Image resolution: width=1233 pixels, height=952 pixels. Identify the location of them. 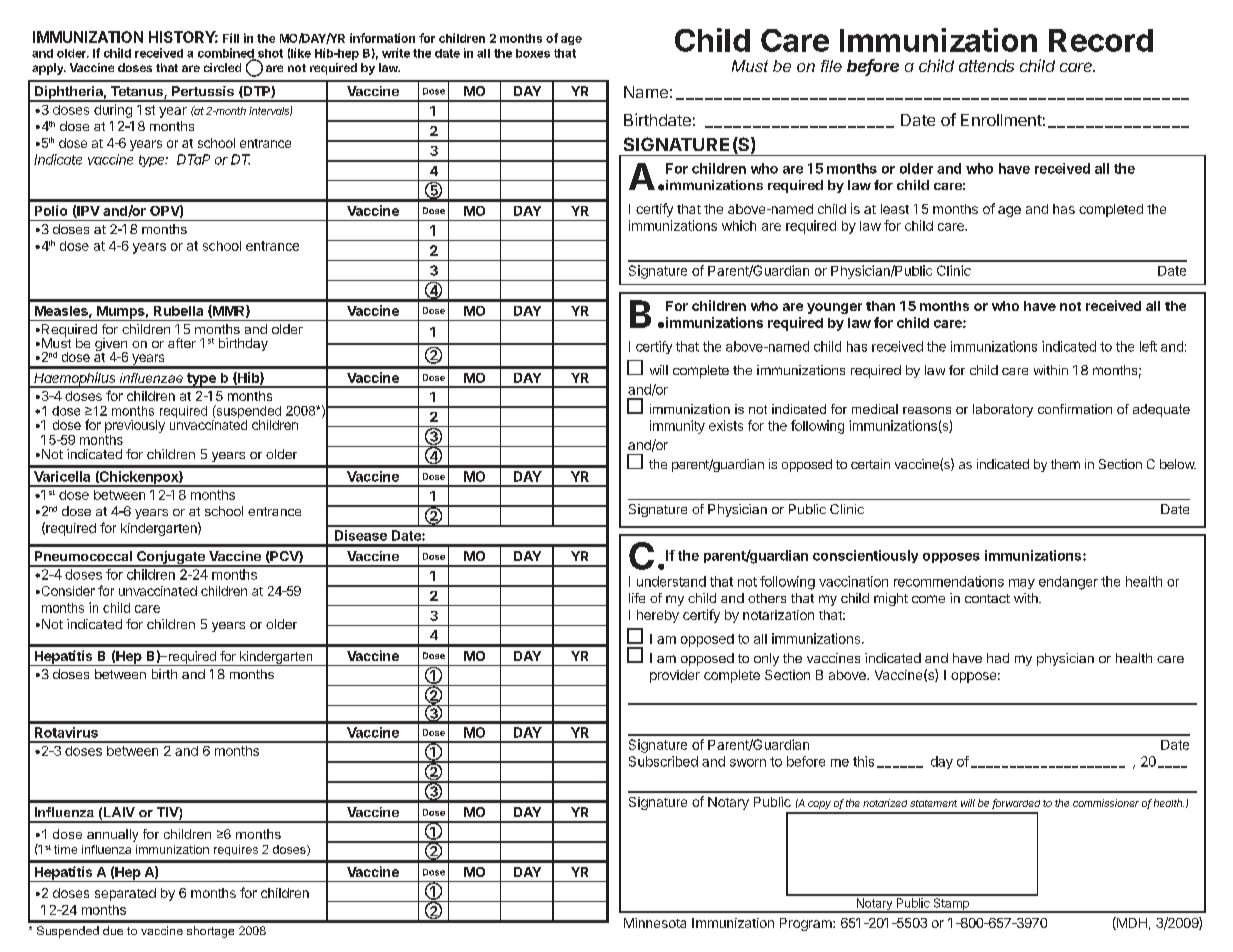
(1065, 464).
